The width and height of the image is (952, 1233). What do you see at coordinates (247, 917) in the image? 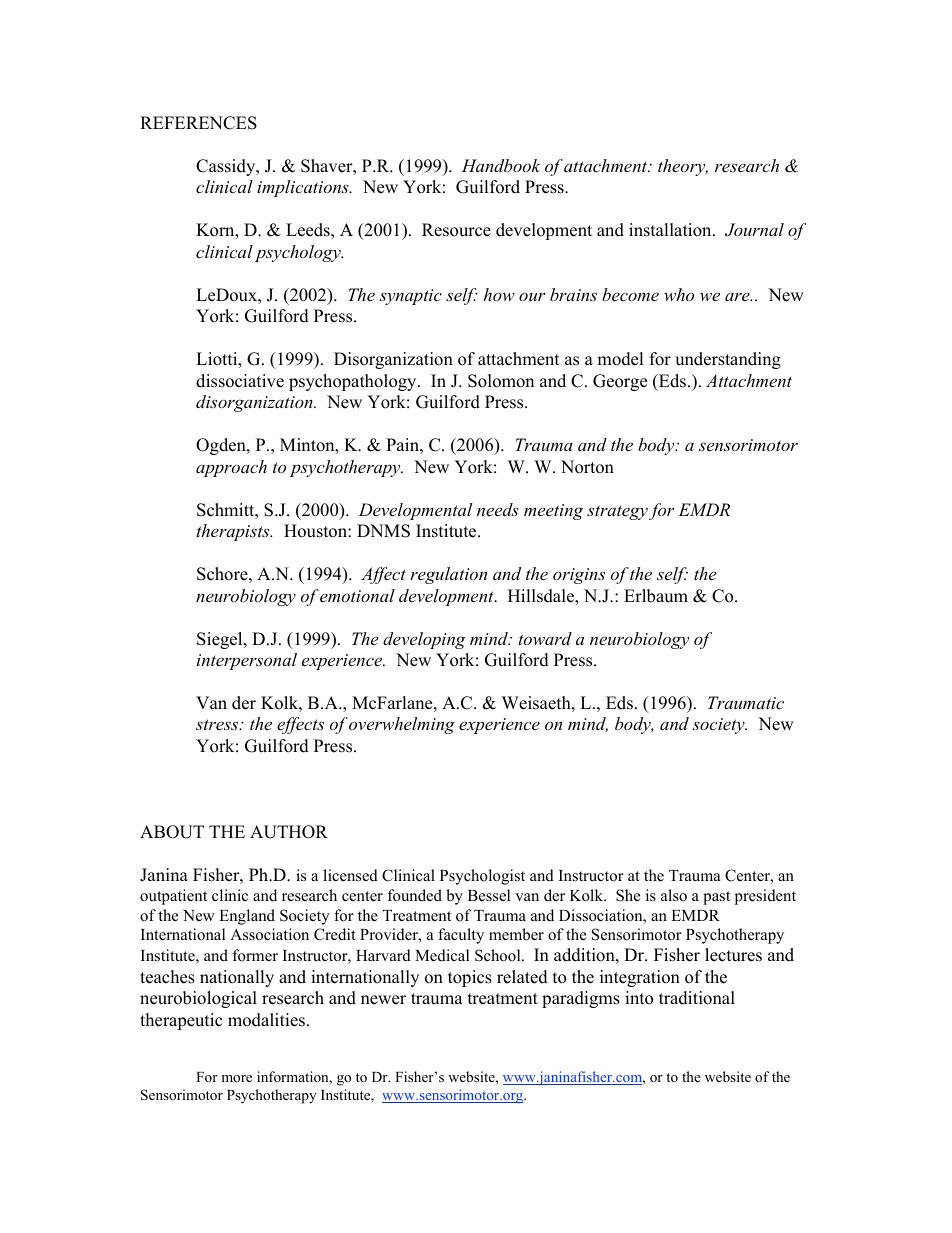
I see `England` at bounding box center [247, 917].
